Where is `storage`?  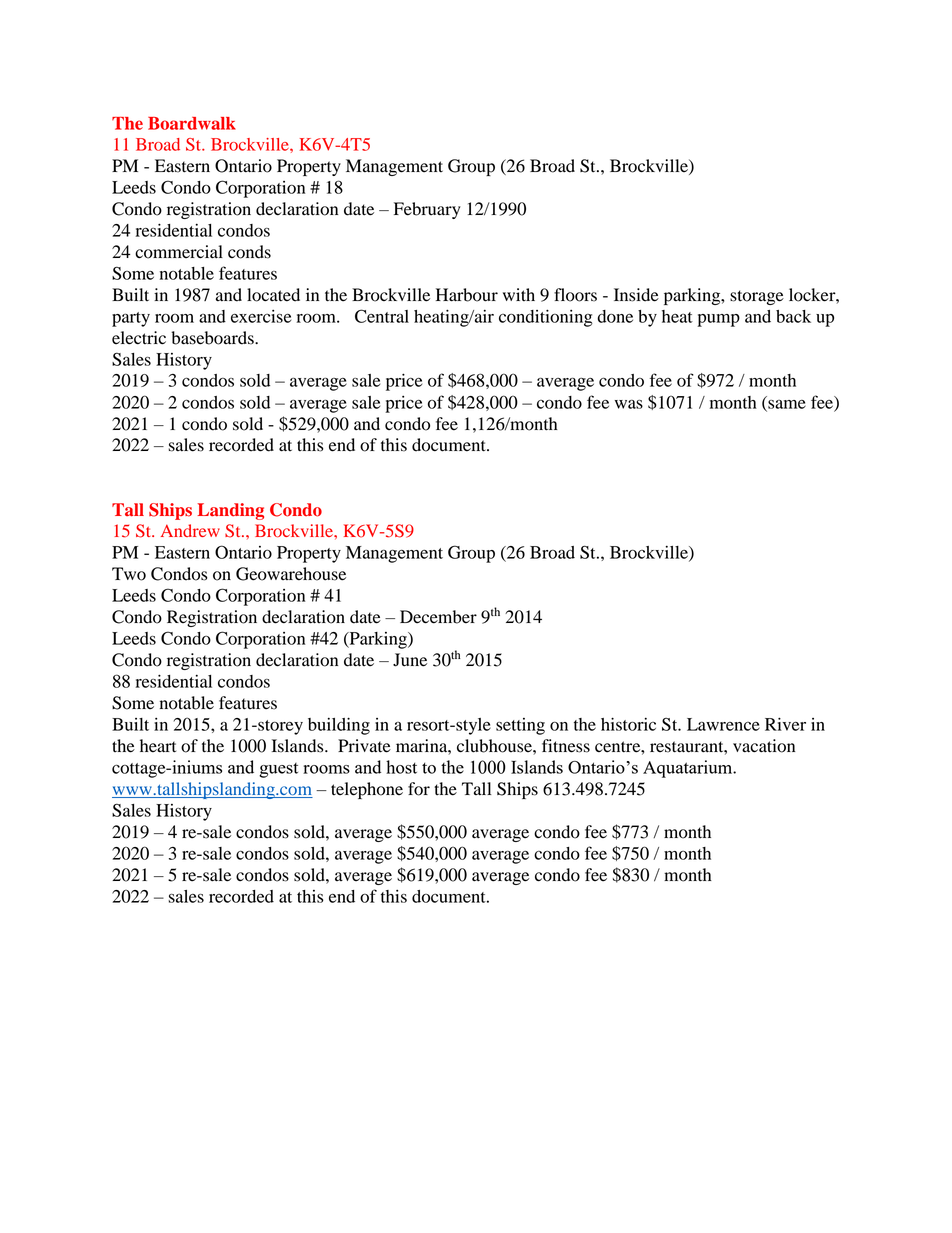 storage is located at coordinates (757, 297).
